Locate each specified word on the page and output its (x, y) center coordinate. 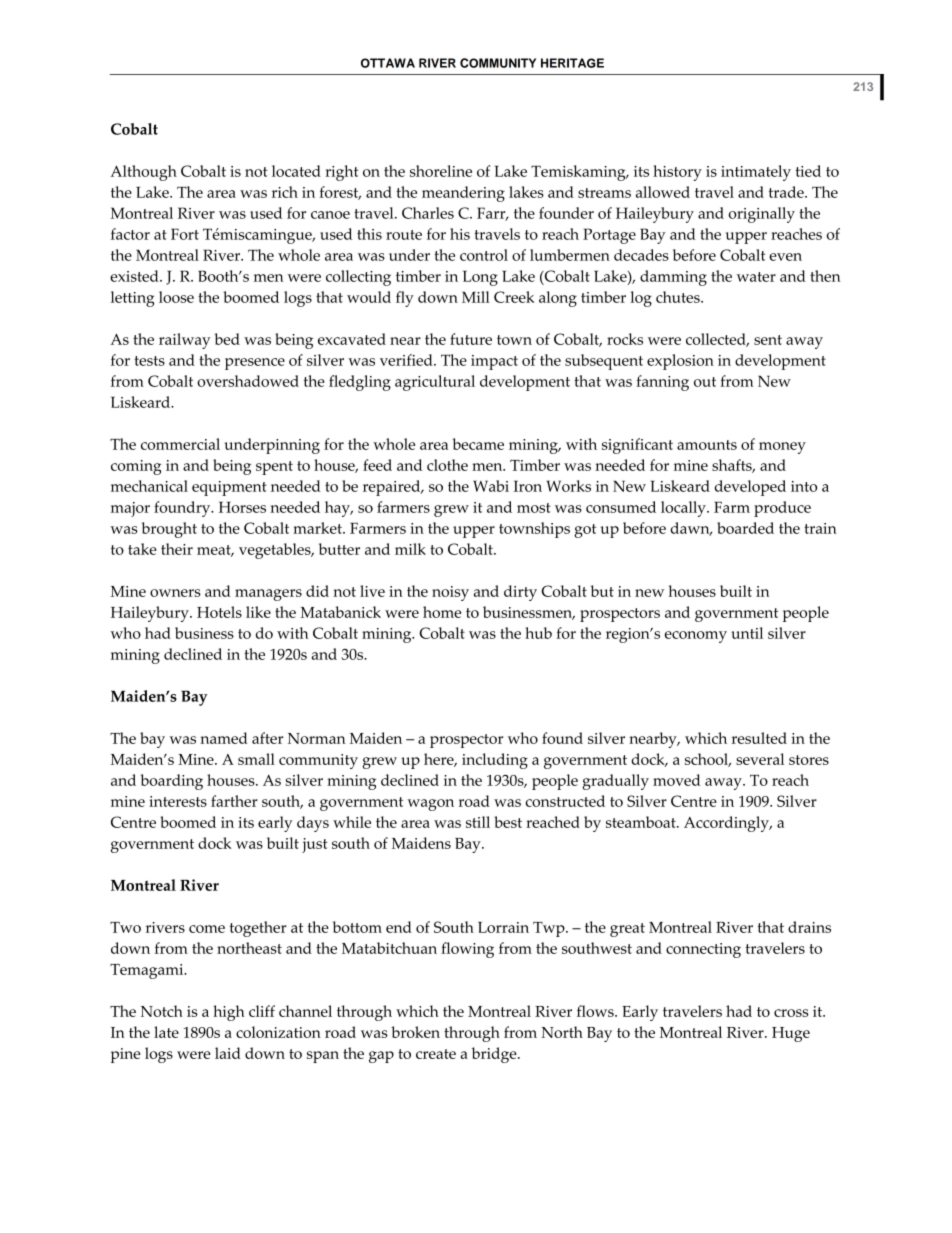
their (177, 549)
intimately (756, 173)
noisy (450, 593)
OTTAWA (388, 63)
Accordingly (727, 824)
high (229, 1013)
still (478, 822)
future (471, 339)
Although (143, 173)
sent (768, 340)
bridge (495, 1055)
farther (234, 801)
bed (227, 339)
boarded (745, 528)
